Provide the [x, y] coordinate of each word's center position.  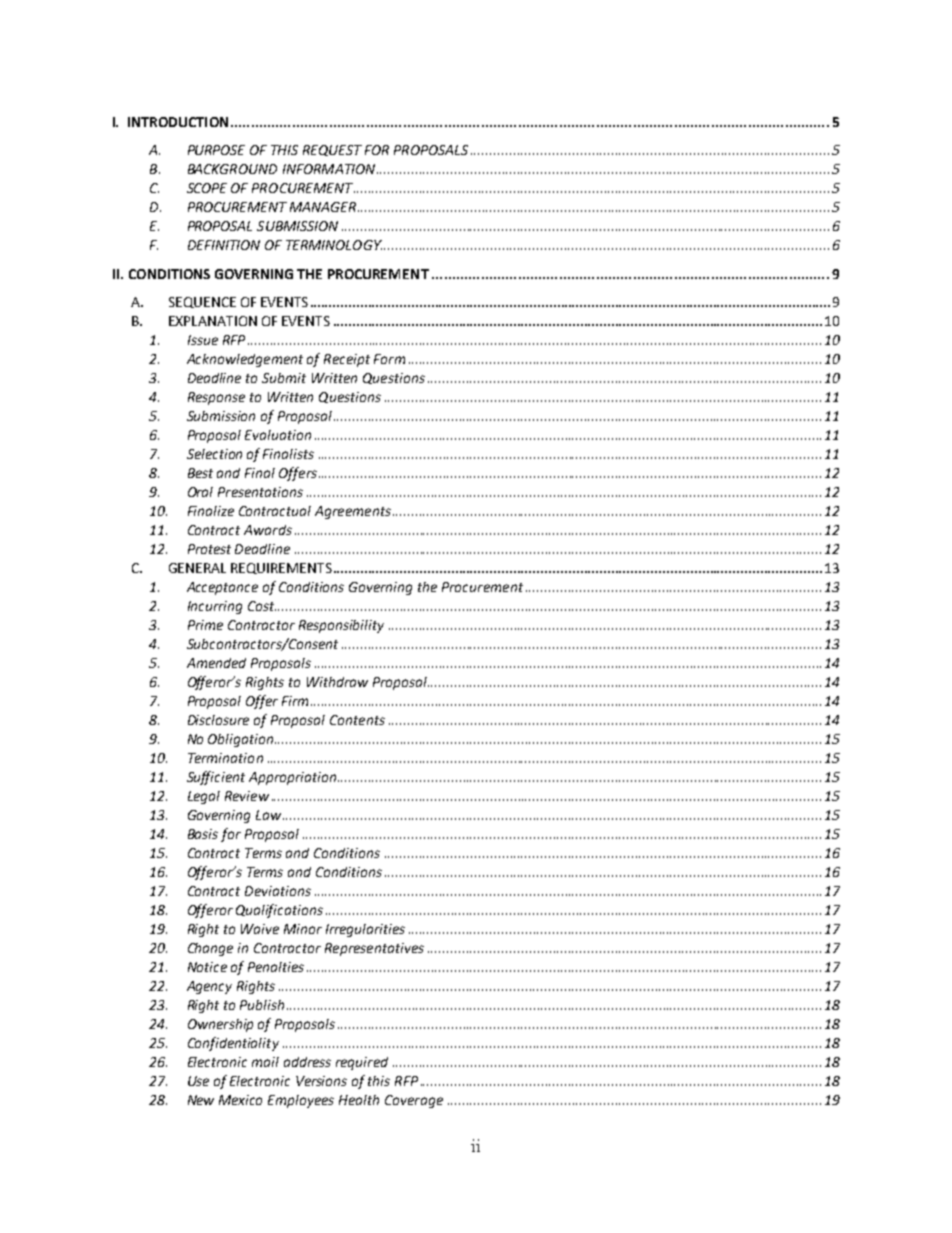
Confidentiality [233, 1044]
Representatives [374, 949]
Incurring [215, 607]
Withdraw [337, 682]
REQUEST [332, 150]
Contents [357, 720]
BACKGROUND [232, 169]
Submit [284, 378]
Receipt [347, 360]
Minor [303, 929]
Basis [203, 834]
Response [216, 398]
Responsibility [341, 626]
